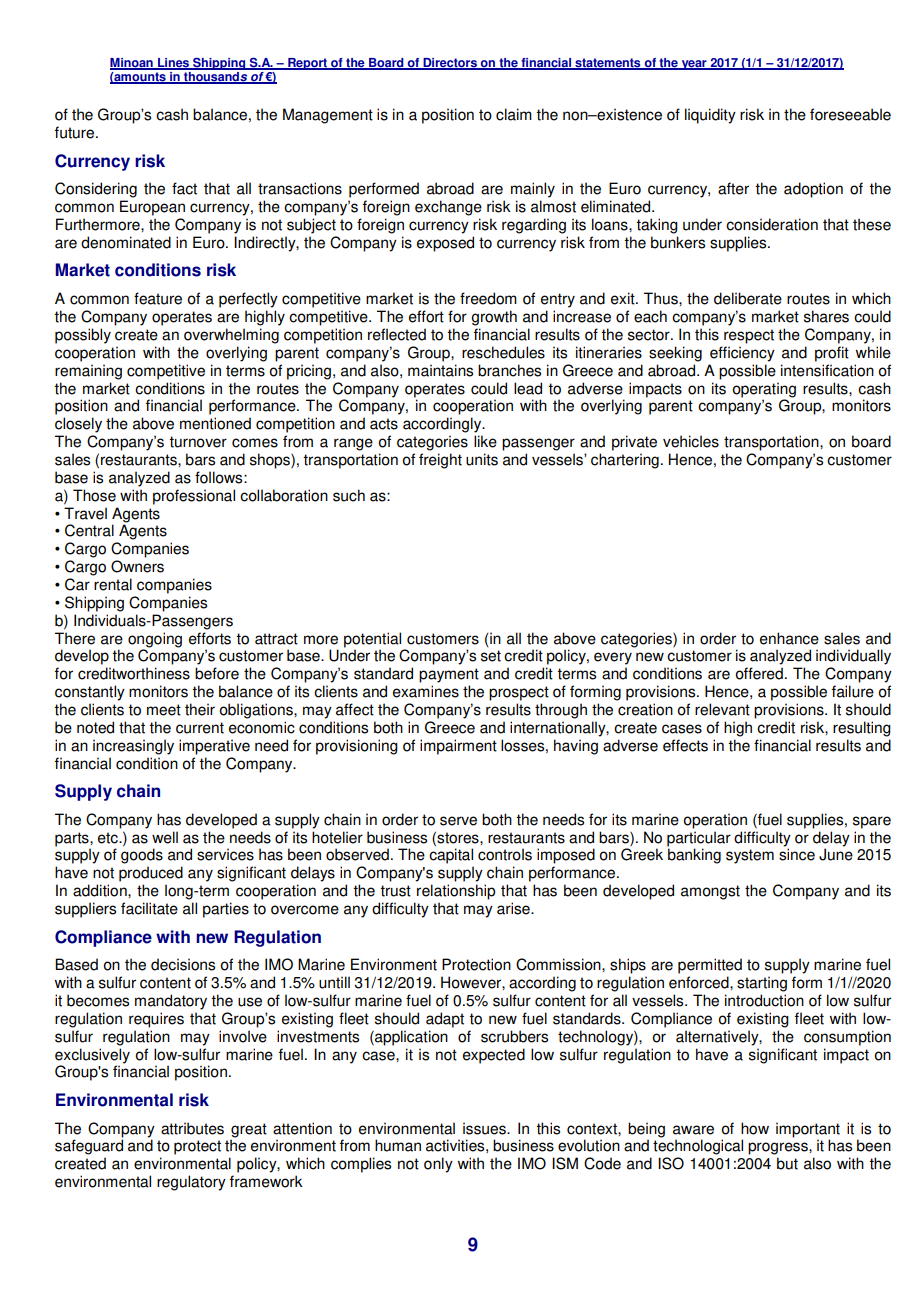  I want to click on well, so click(165, 837).
